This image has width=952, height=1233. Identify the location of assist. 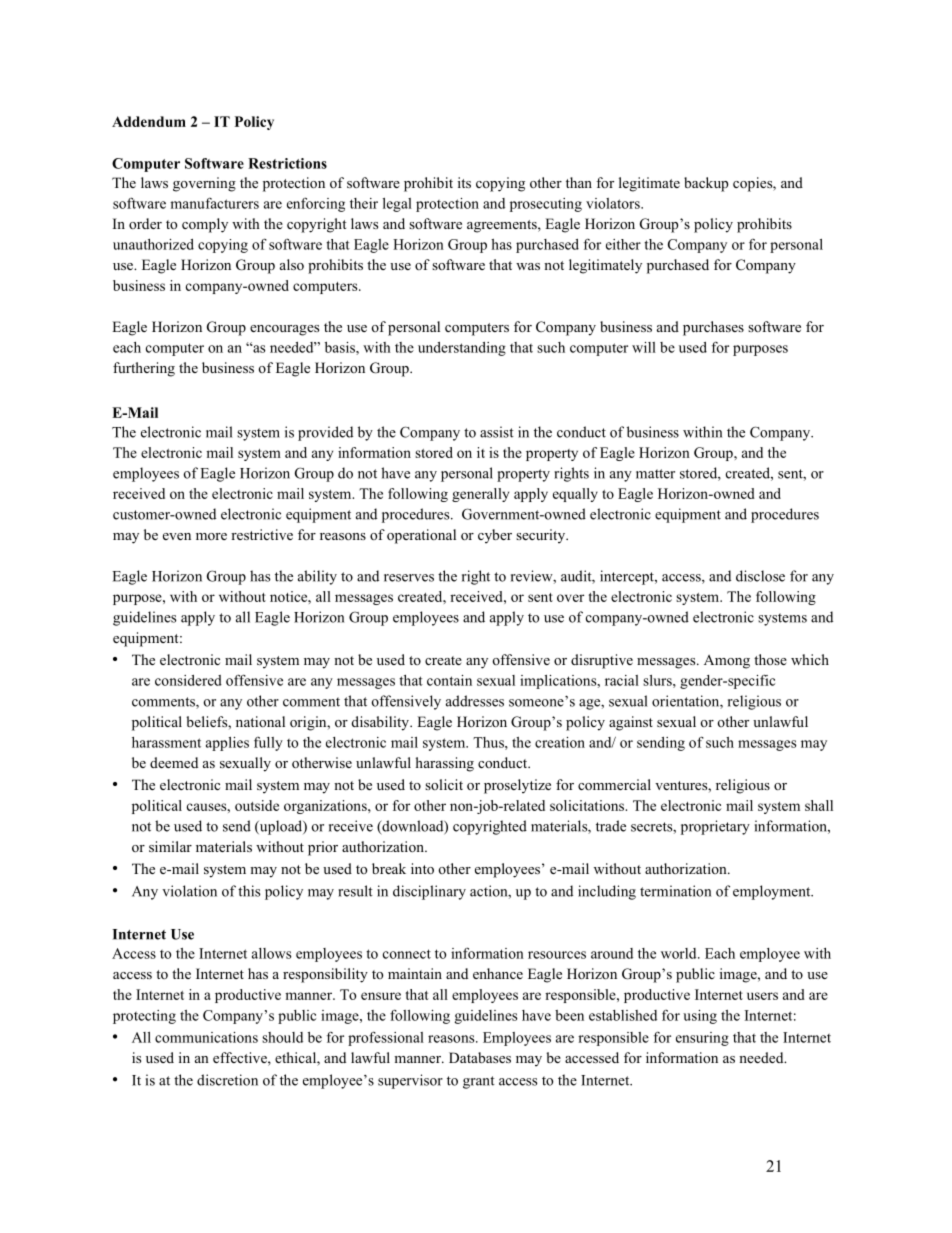
(497, 432).
